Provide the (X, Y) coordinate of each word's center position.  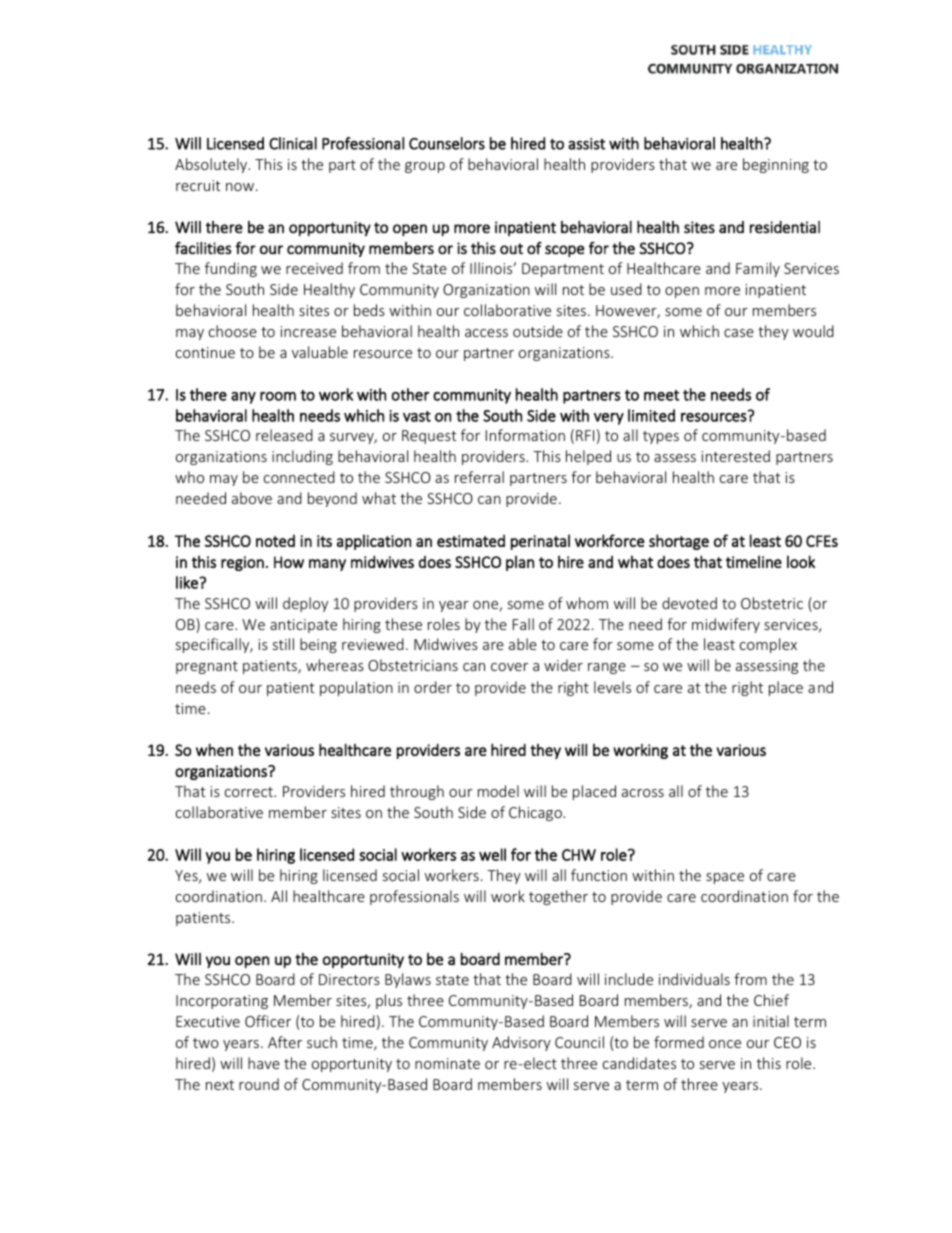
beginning (776, 165)
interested (736, 456)
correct (250, 792)
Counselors (447, 143)
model (498, 791)
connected (299, 477)
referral (479, 477)
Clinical (293, 143)
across (643, 793)
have (264, 1063)
